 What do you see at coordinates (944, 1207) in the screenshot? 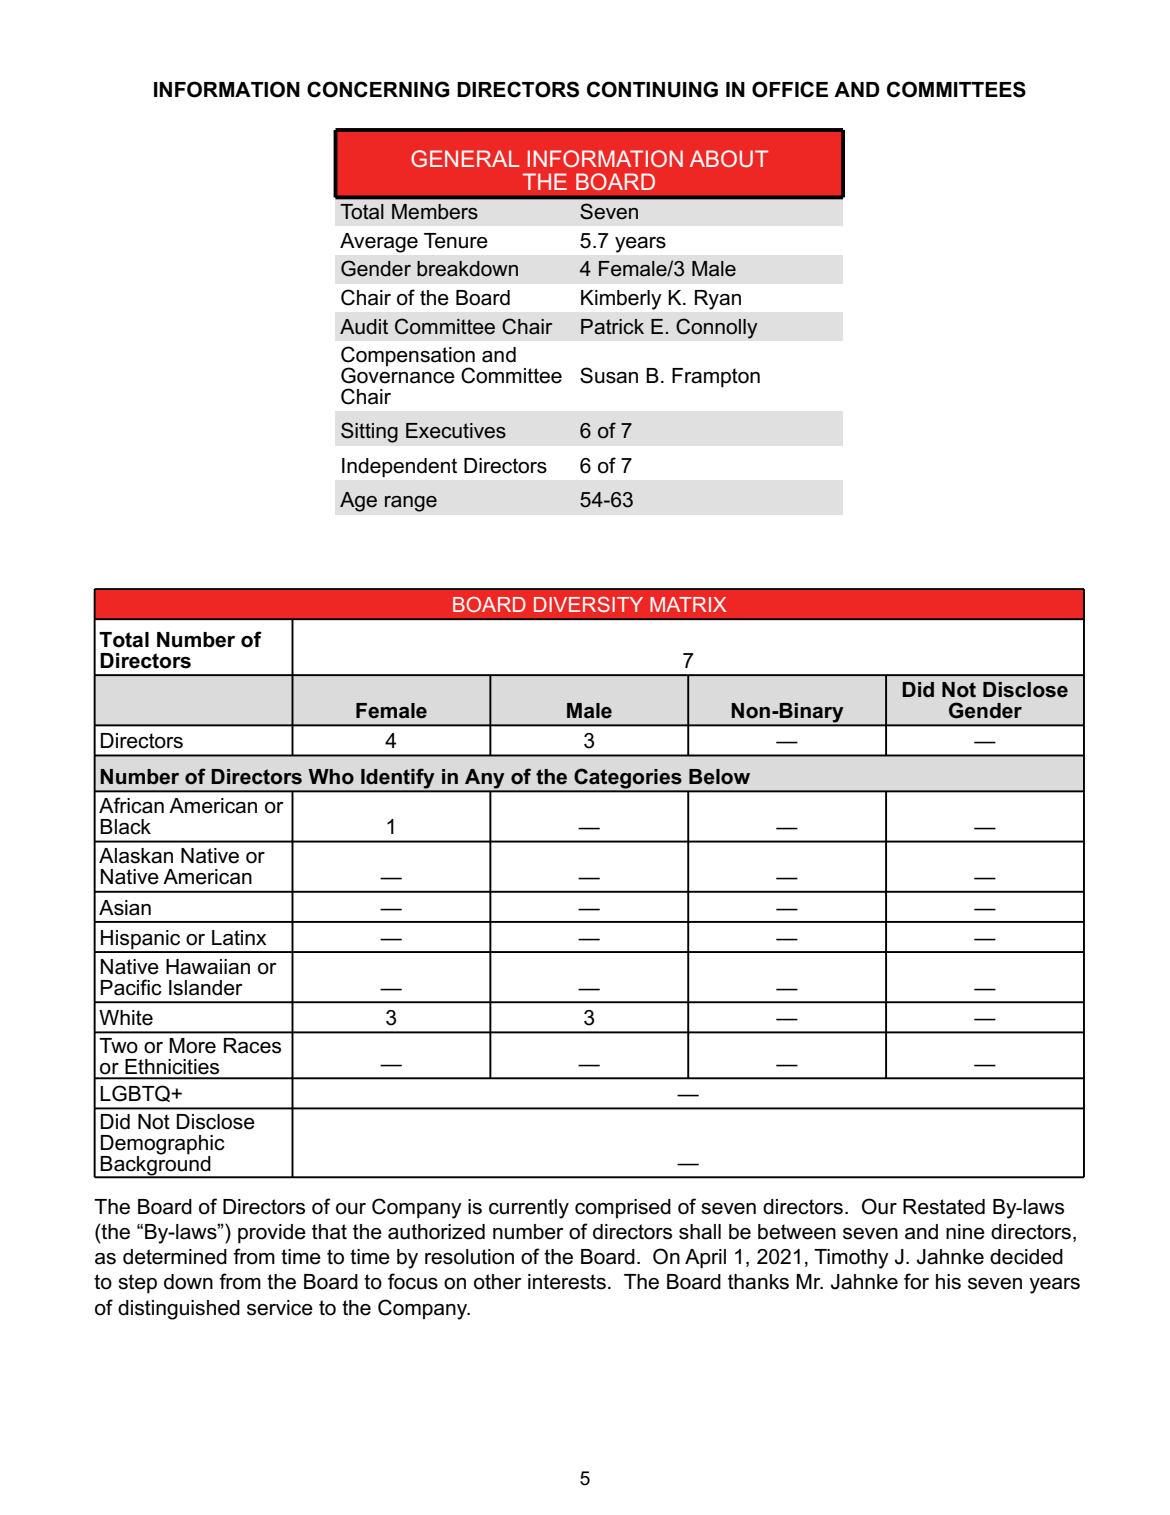
I see `Restated` at bounding box center [944, 1207].
